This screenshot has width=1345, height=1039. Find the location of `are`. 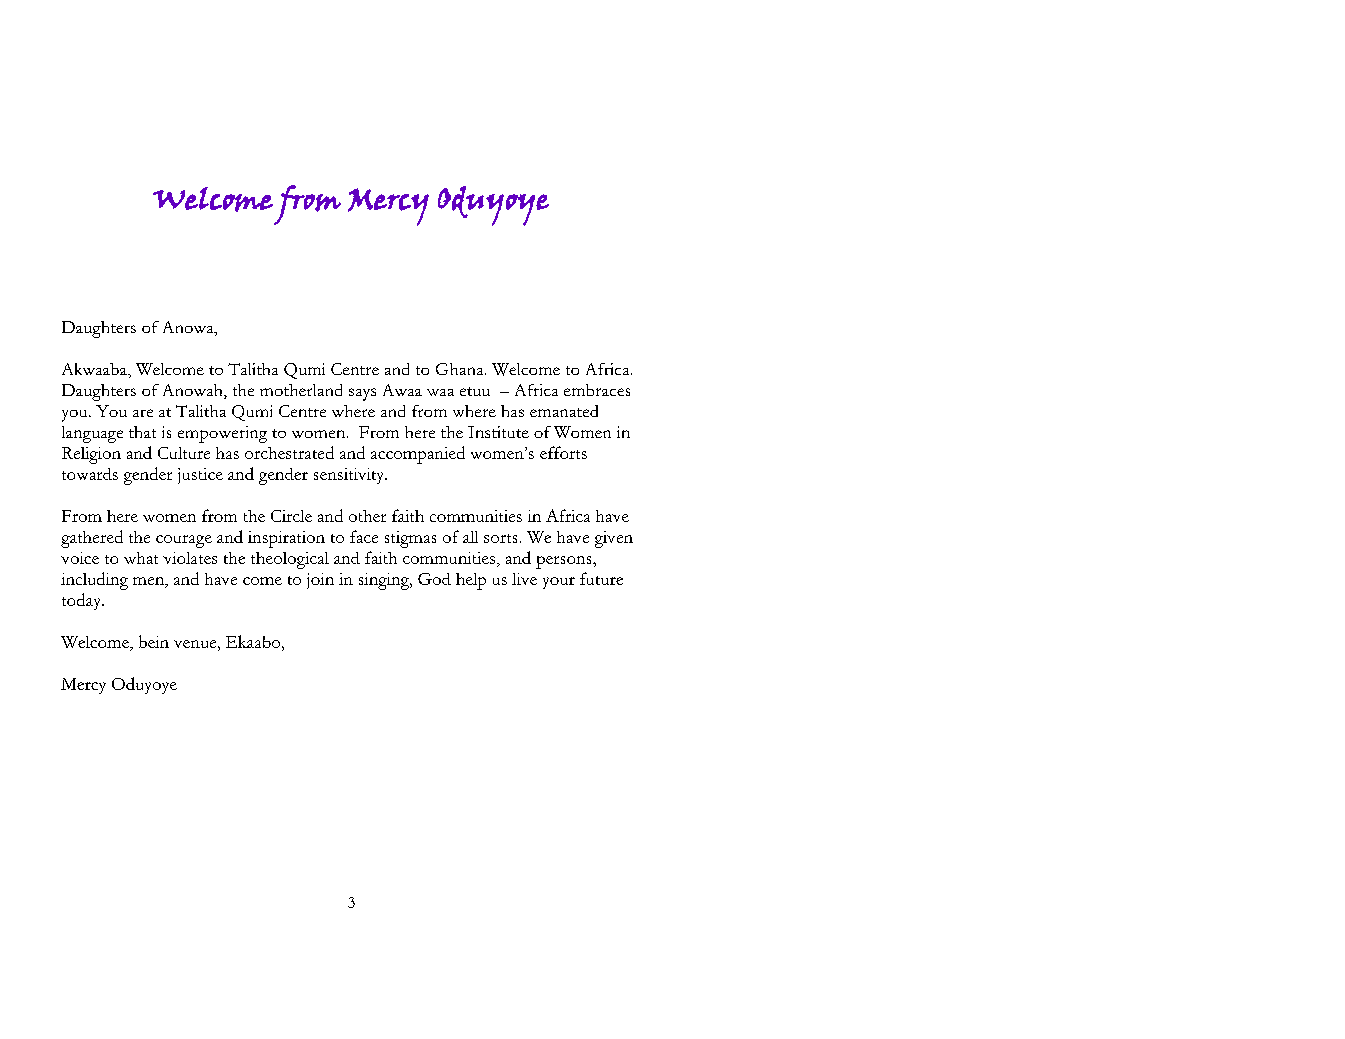

are is located at coordinates (143, 413).
